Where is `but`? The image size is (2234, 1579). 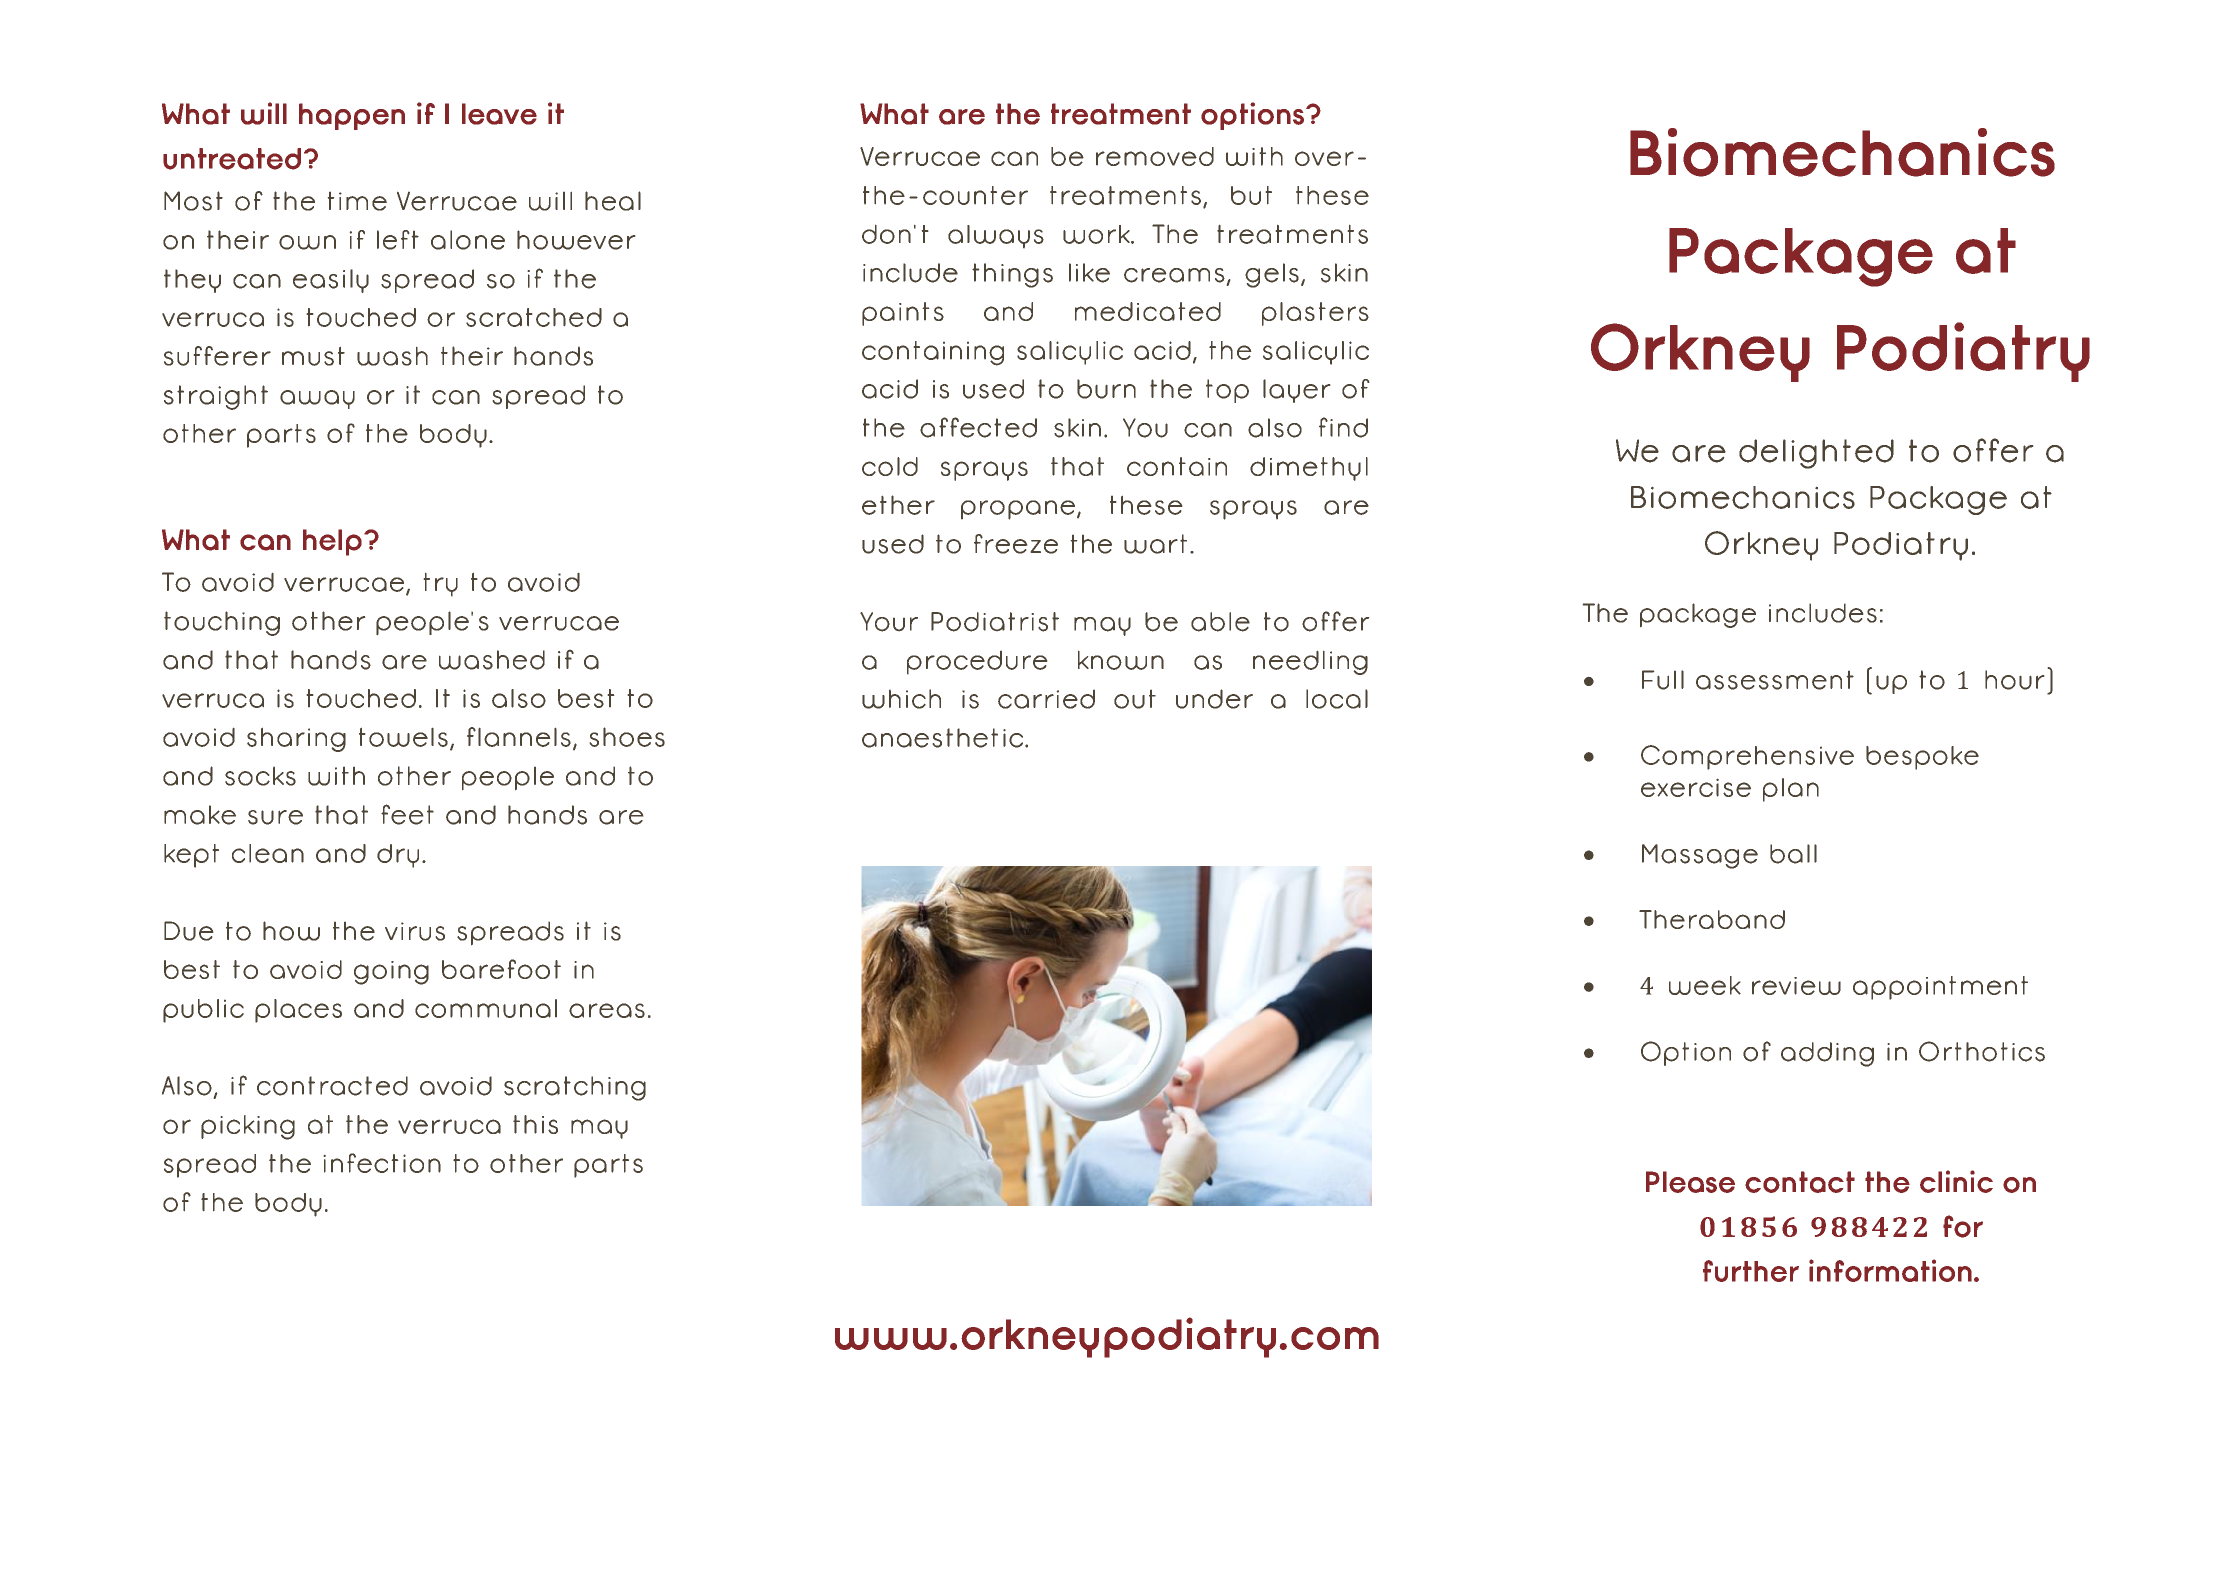 but is located at coordinates (1251, 195).
